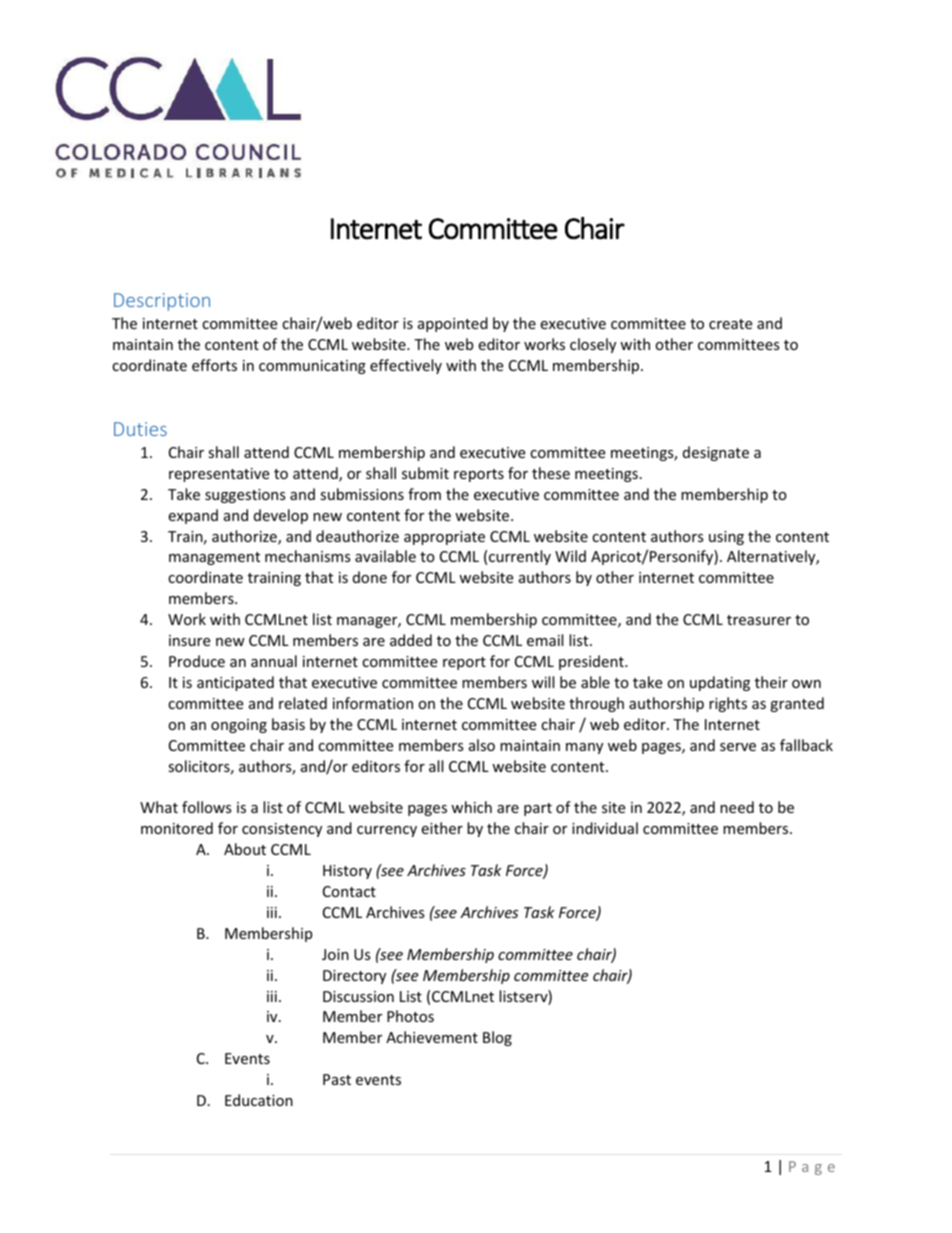 Image resolution: width=952 pixels, height=1233 pixels. I want to click on also, so click(482, 745).
